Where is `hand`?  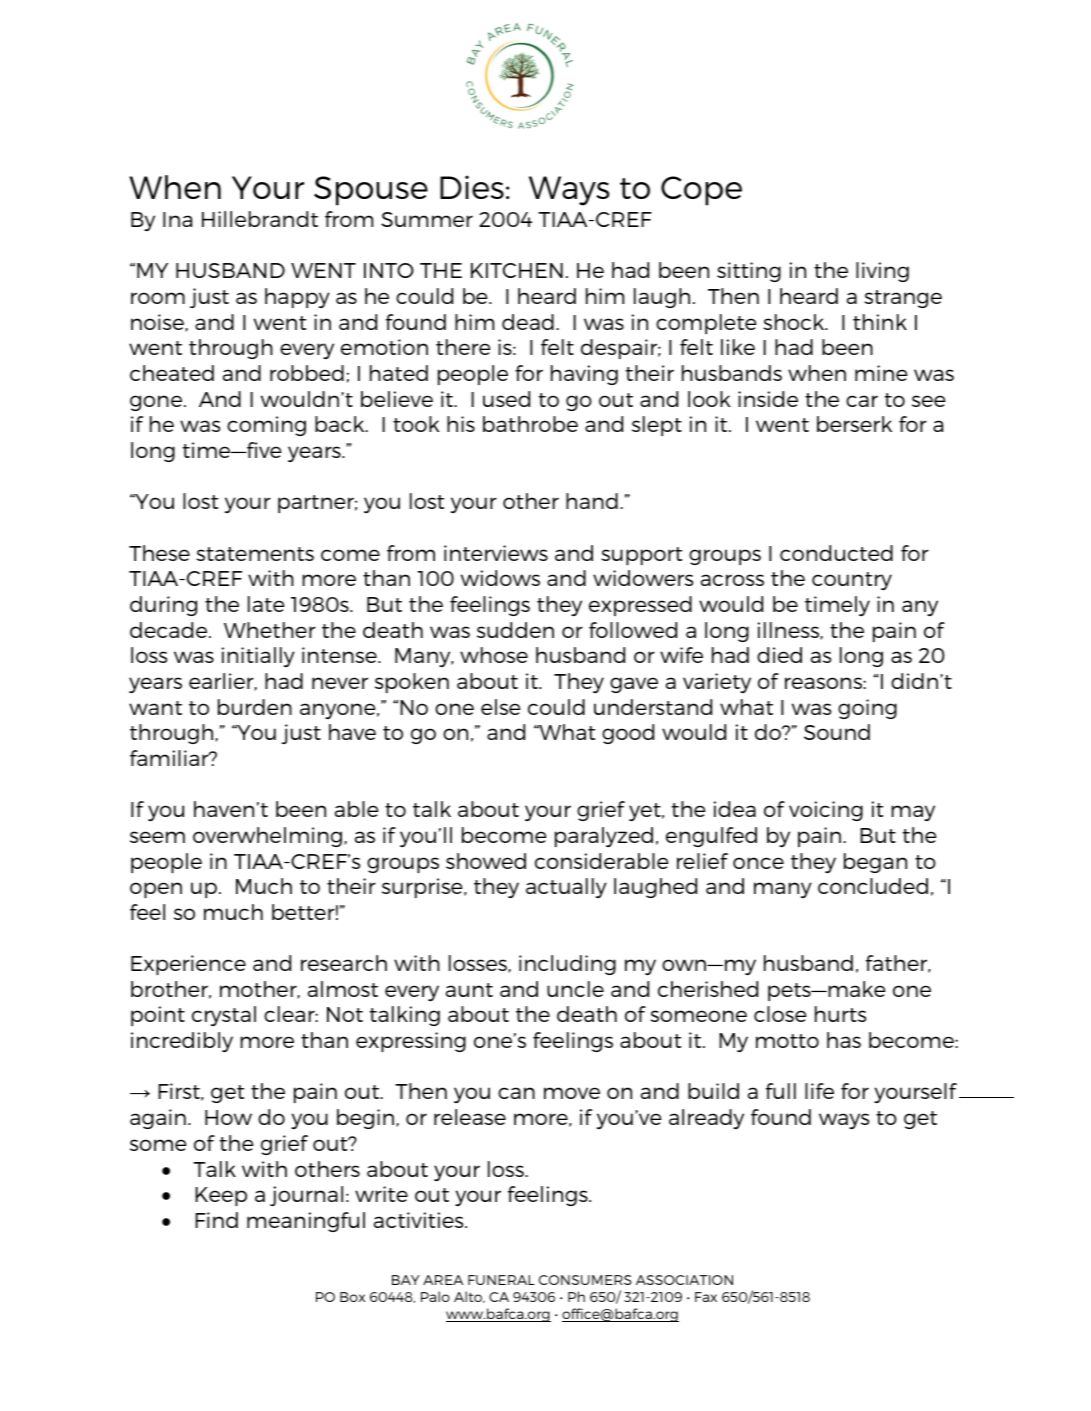
hand is located at coordinates (592, 501).
